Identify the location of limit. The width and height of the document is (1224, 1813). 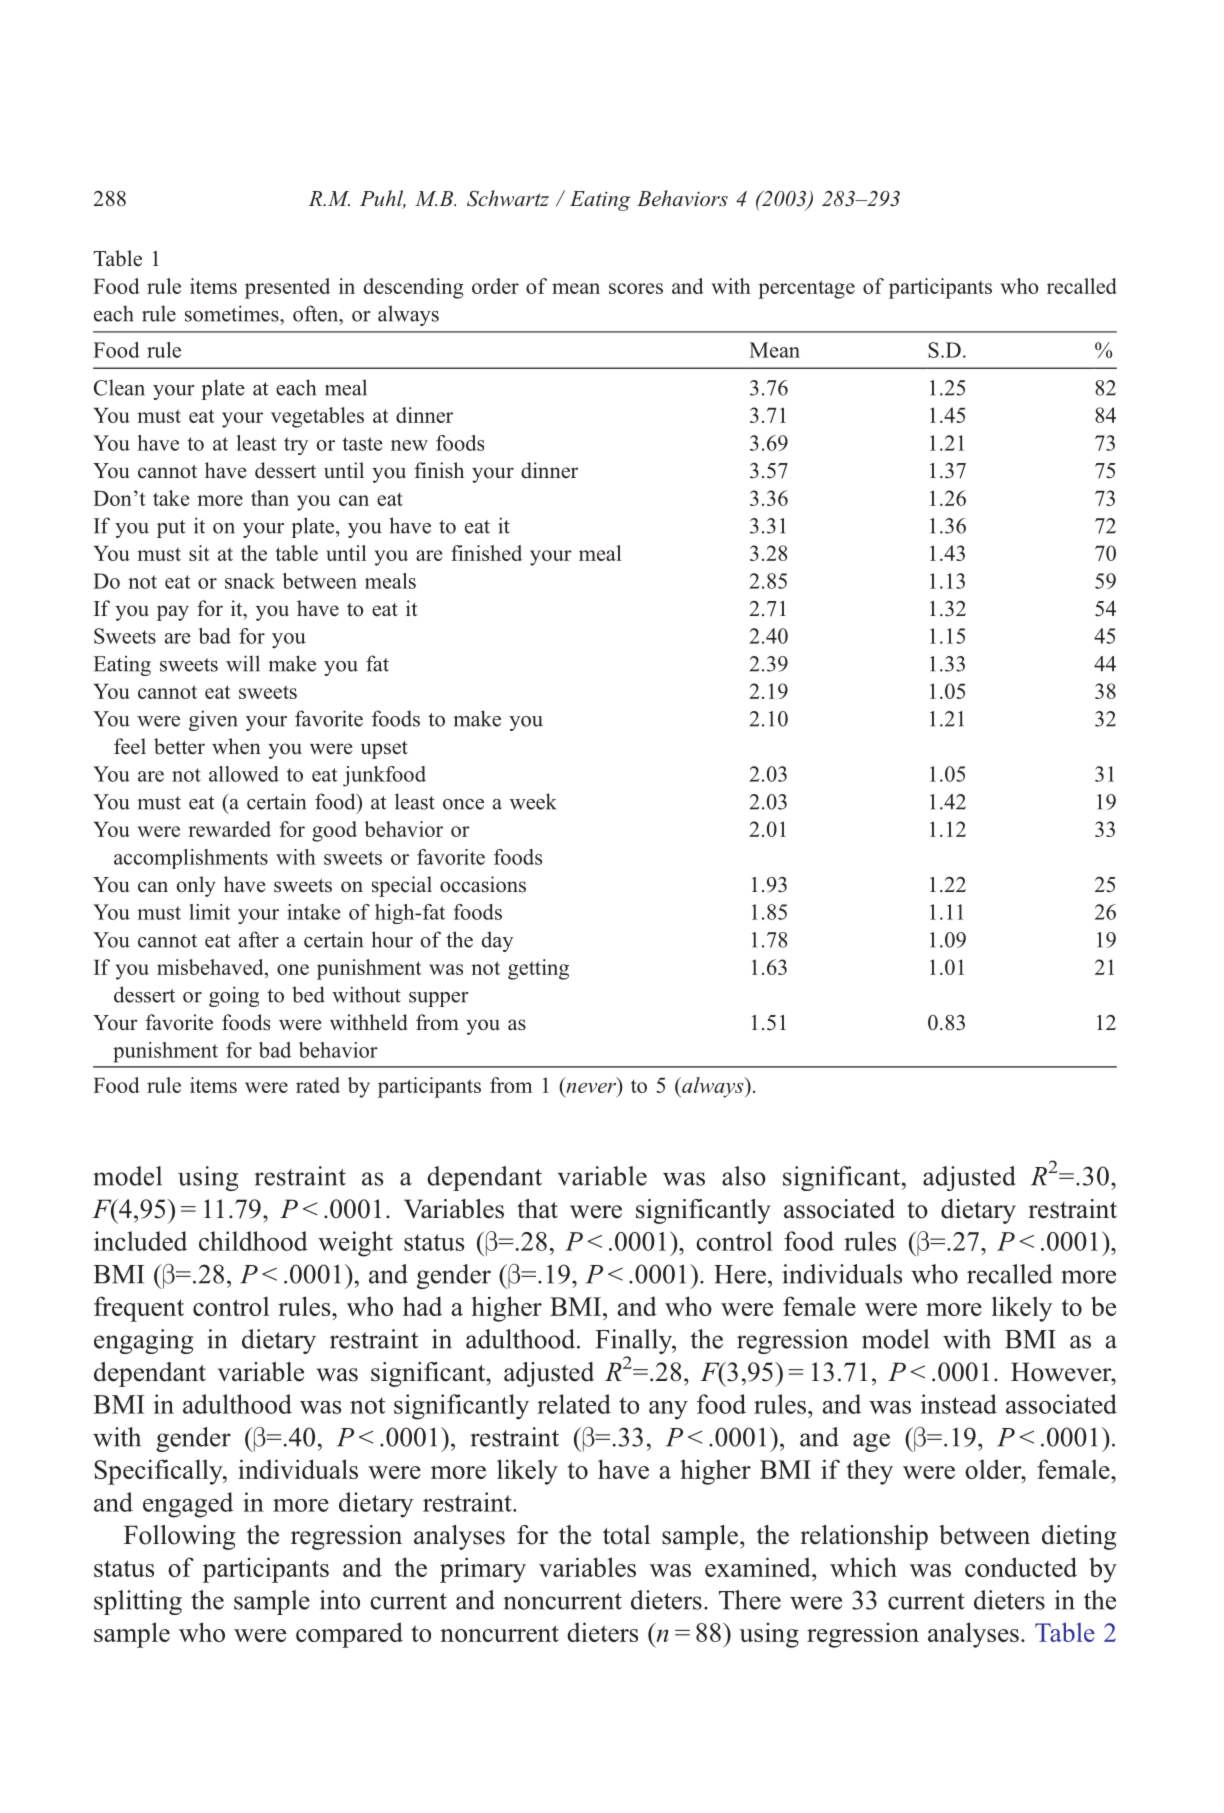
(209, 912).
